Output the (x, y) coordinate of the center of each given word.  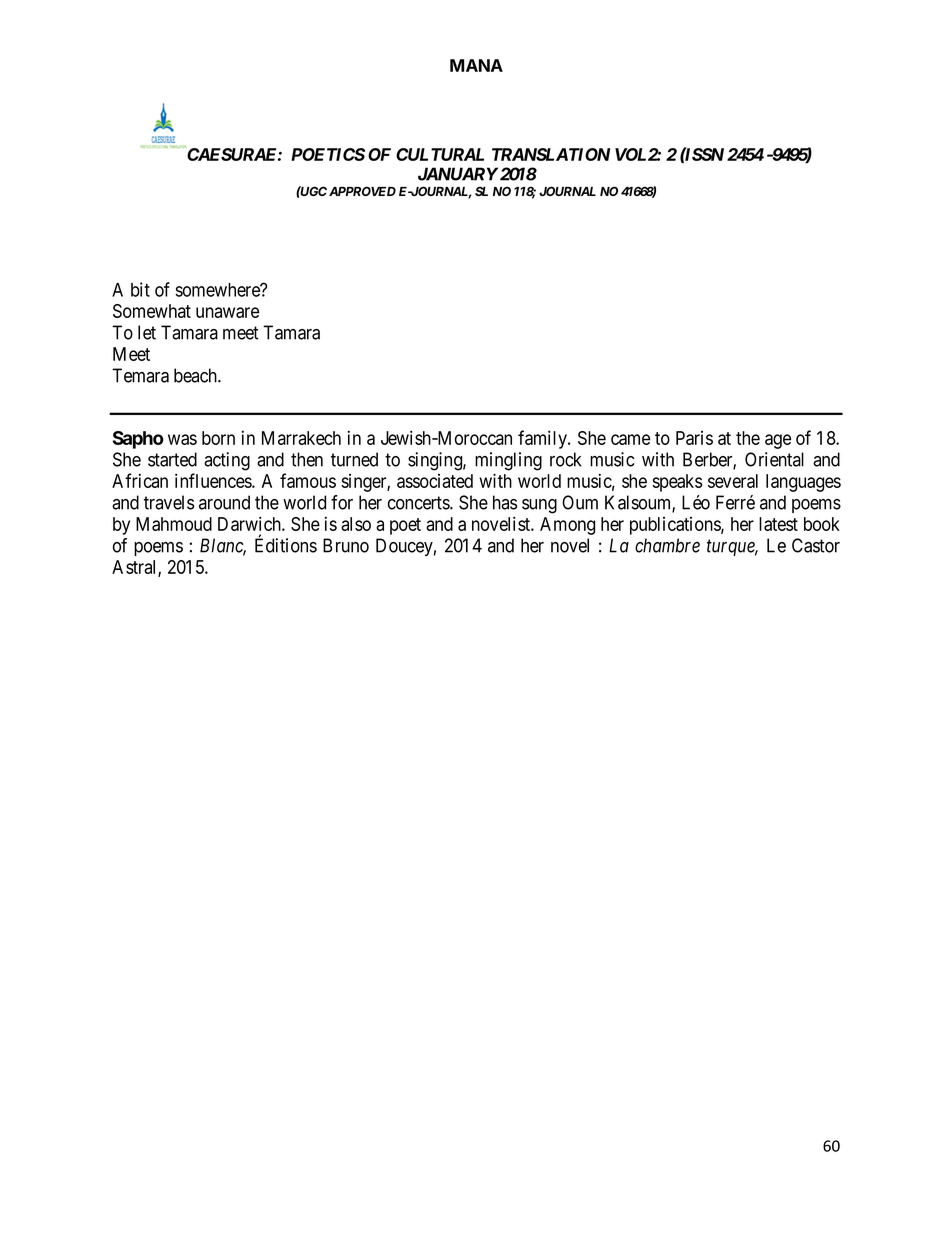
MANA (476, 65)
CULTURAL (440, 154)
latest (778, 524)
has (505, 502)
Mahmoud (174, 524)
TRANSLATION (551, 154)
